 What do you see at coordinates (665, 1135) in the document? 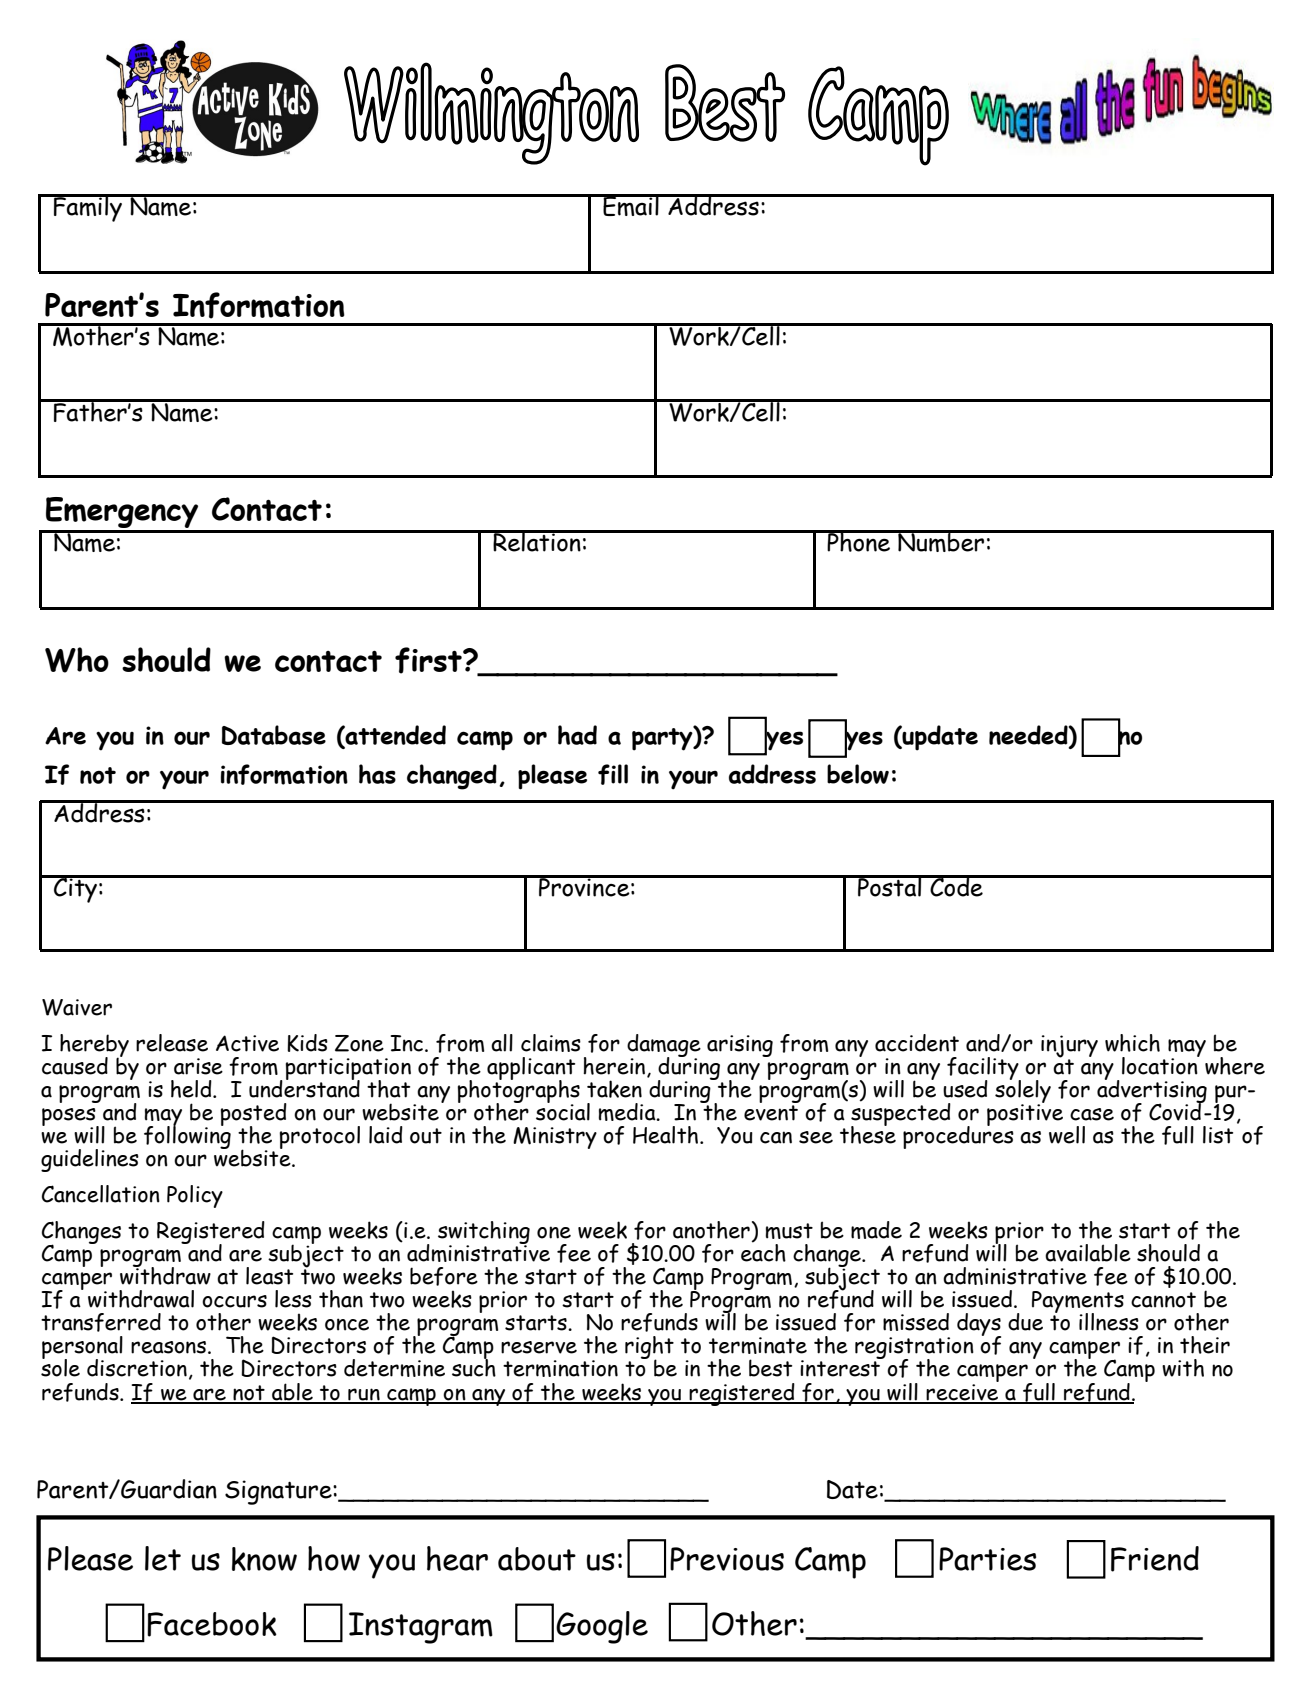
I see `Health` at bounding box center [665, 1135].
